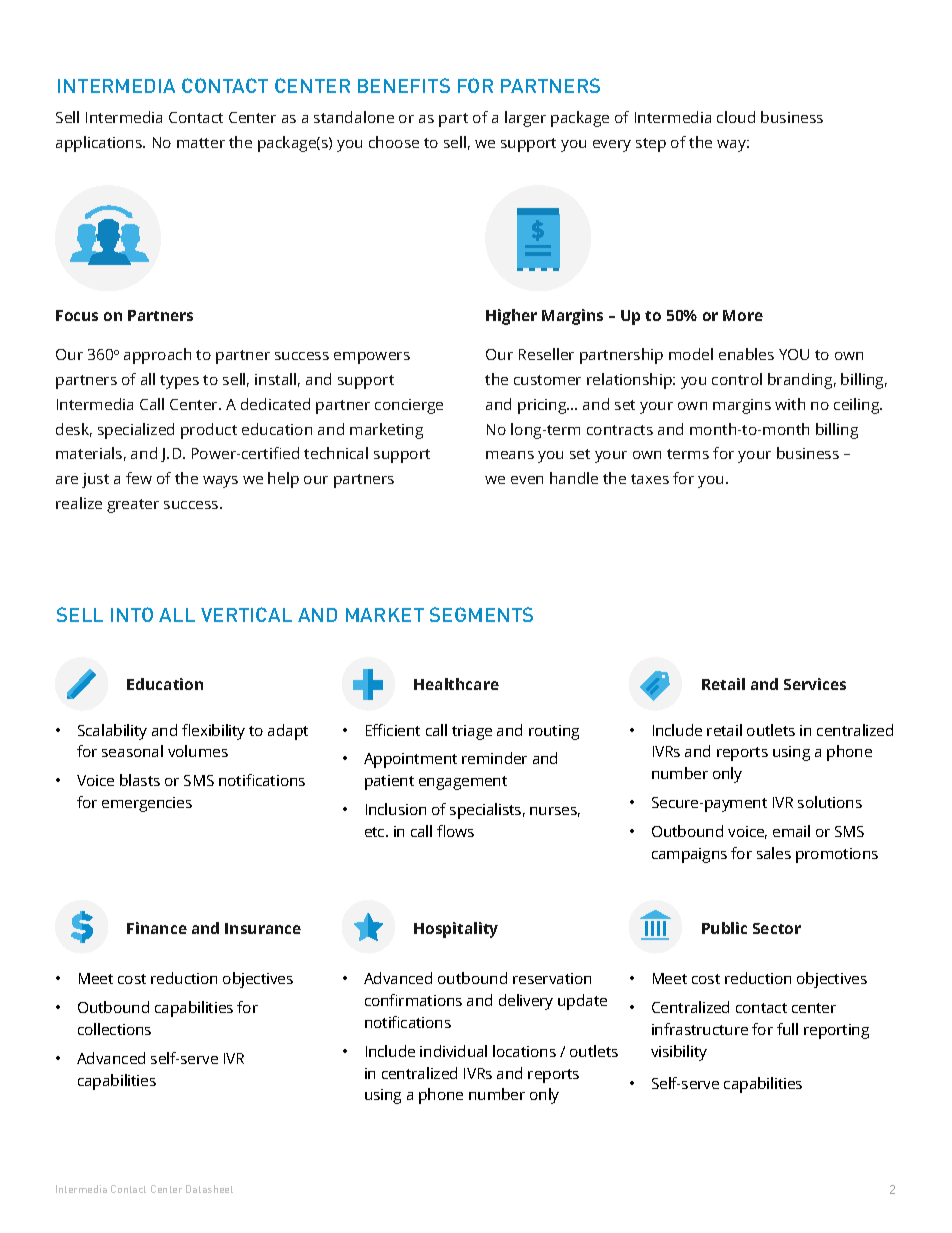 This image has height=1233, width=952. What do you see at coordinates (736, 117) in the image?
I see `cloud` at bounding box center [736, 117].
